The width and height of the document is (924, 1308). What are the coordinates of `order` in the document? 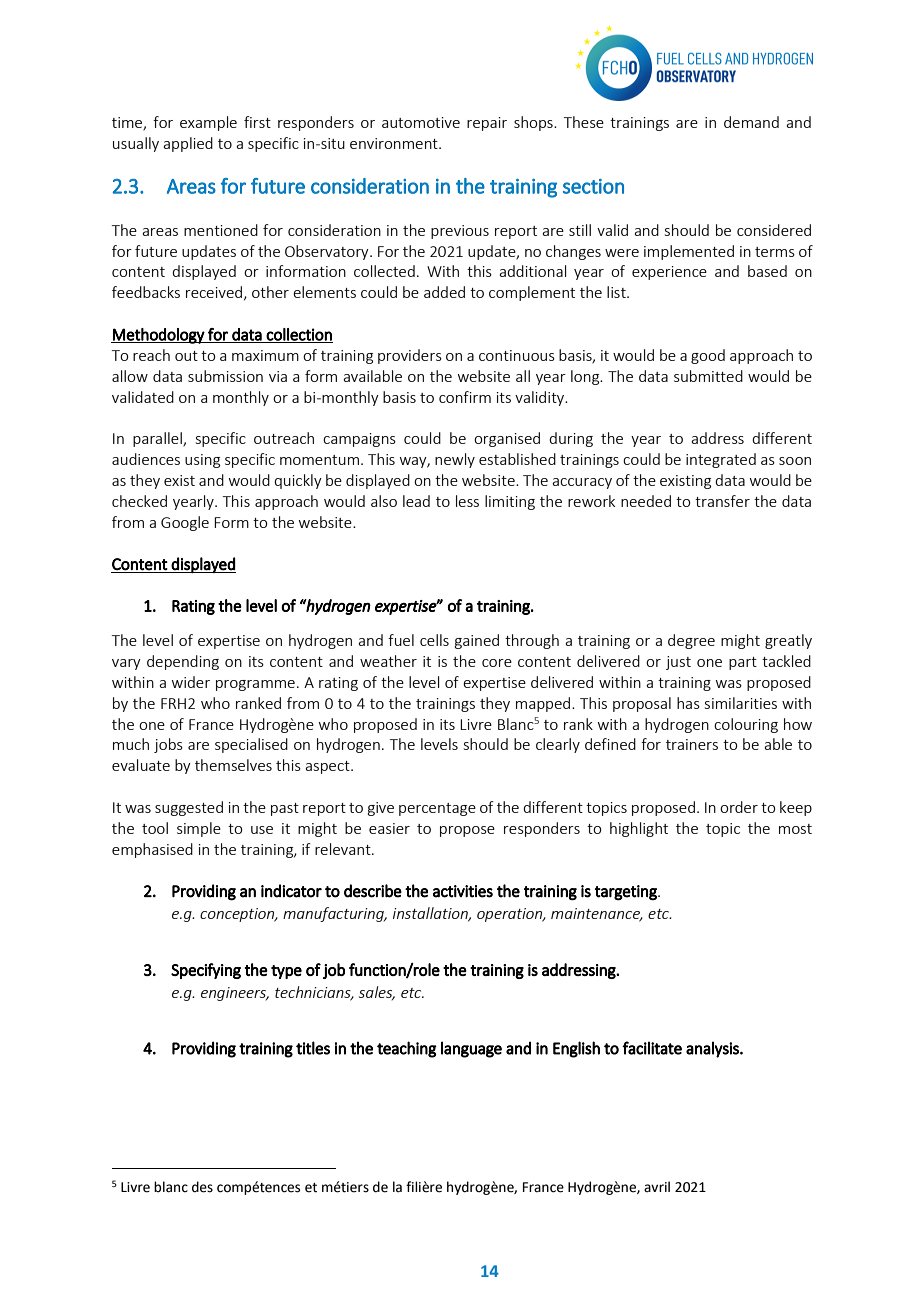 It's located at (739, 807).
